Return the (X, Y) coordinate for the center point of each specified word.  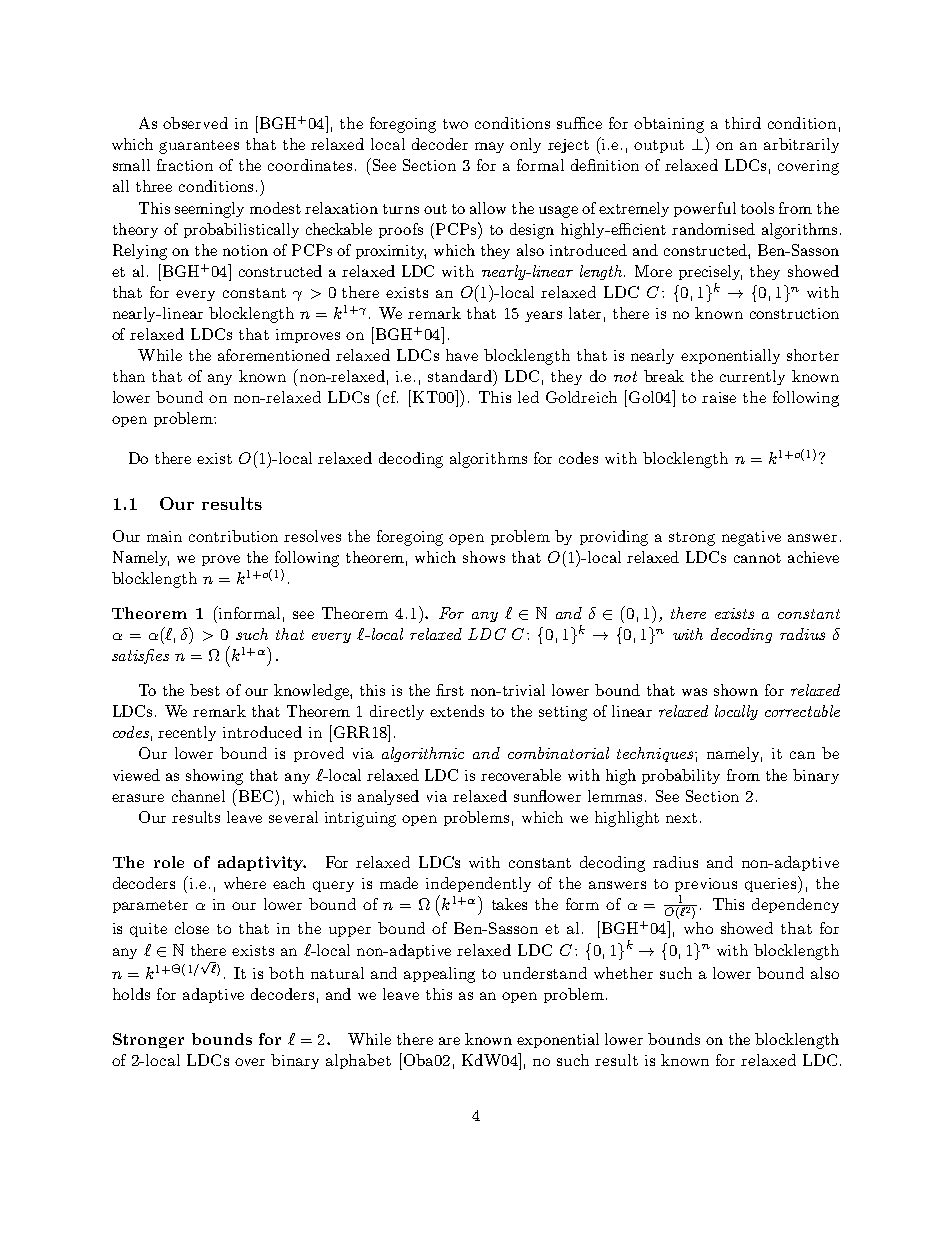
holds (131, 994)
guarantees (199, 147)
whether (623, 973)
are (449, 1041)
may (489, 147)
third (743, 123)
